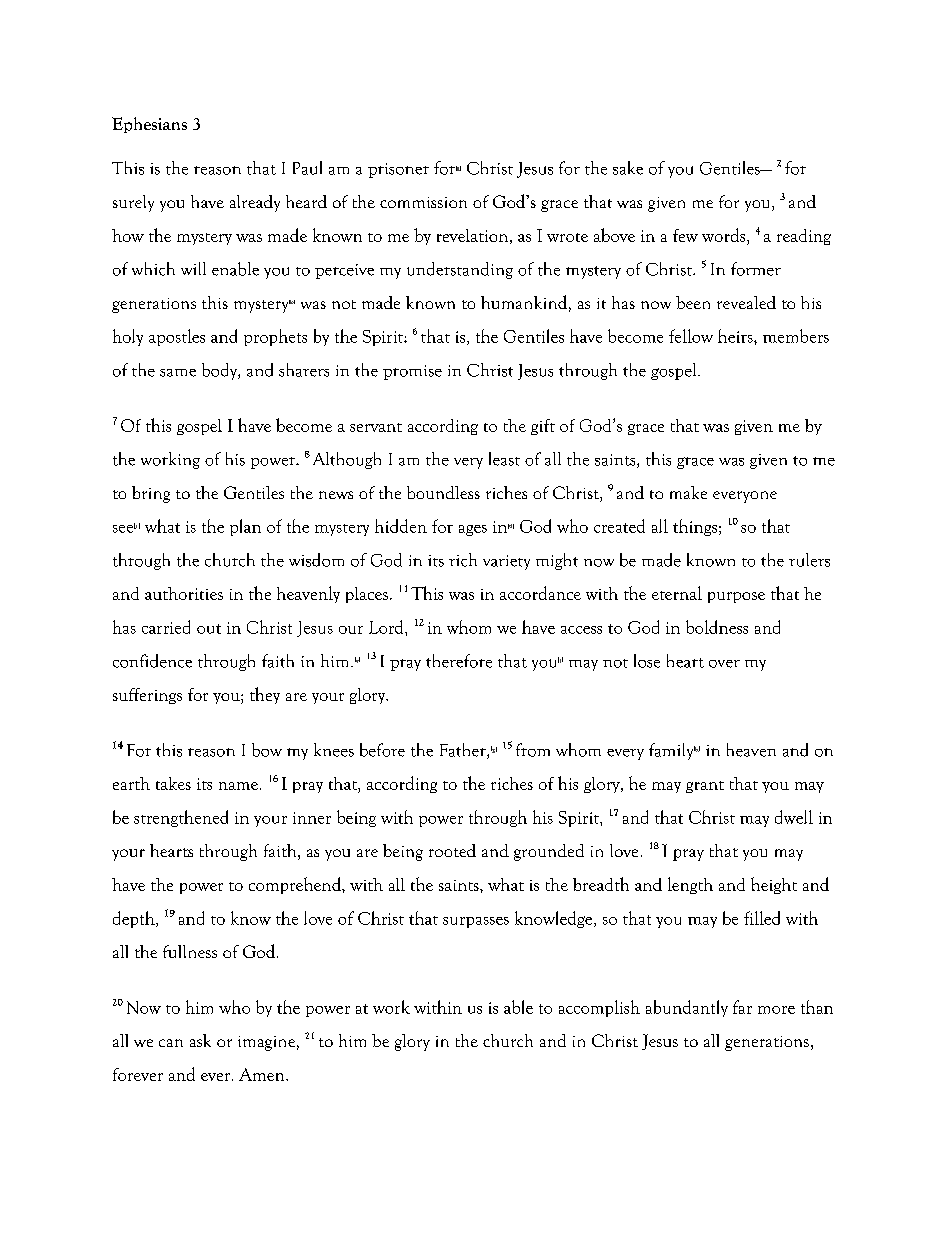  What do you see at coordinates (506, 562) in the page?
I see `variety` at bounding box center [506, 562].
